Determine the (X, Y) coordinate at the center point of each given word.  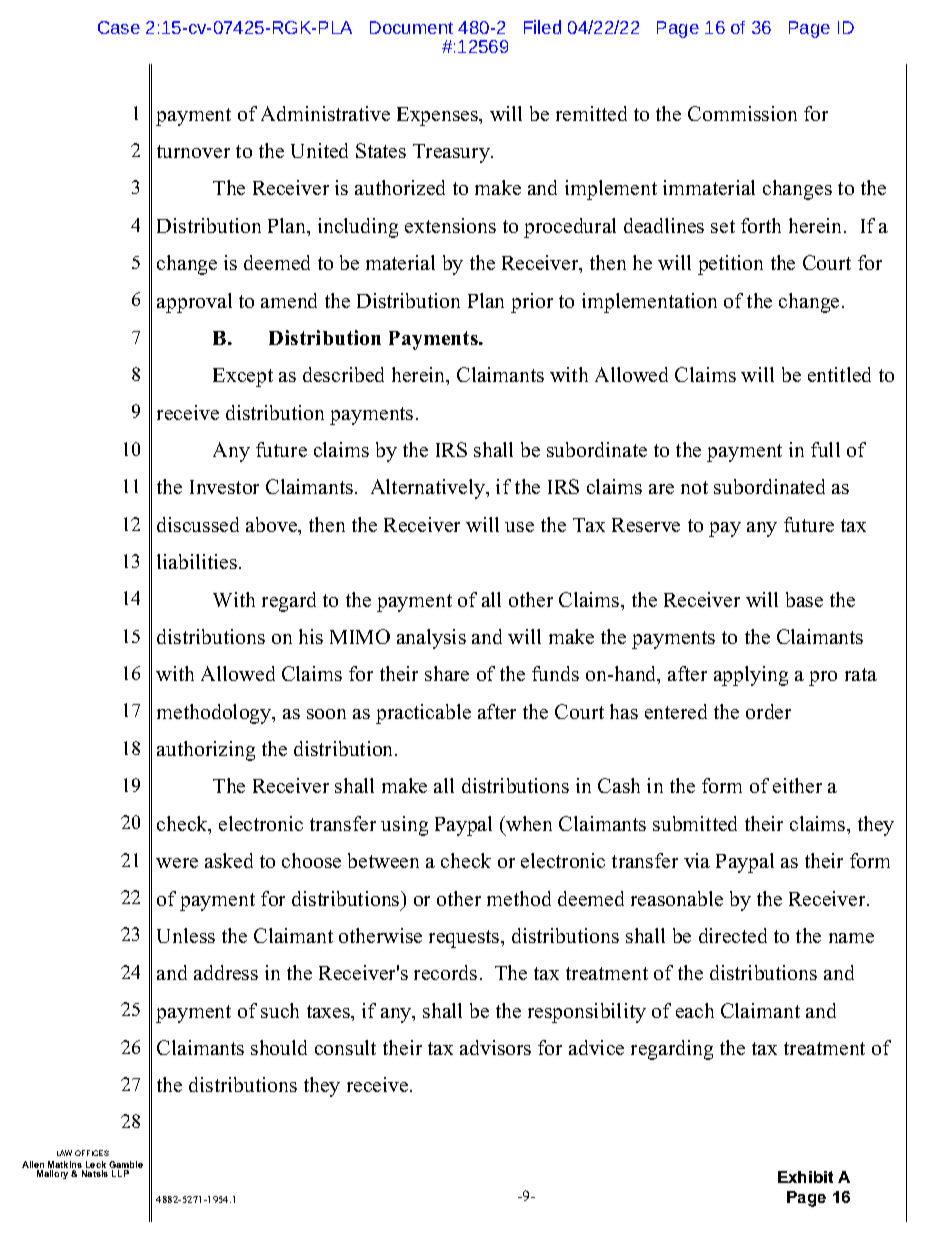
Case (119, 27)
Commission (742, 113)
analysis (431, 639)
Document (411, 27)
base (804, 599)
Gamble (126, 1166)
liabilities (198, 561)
